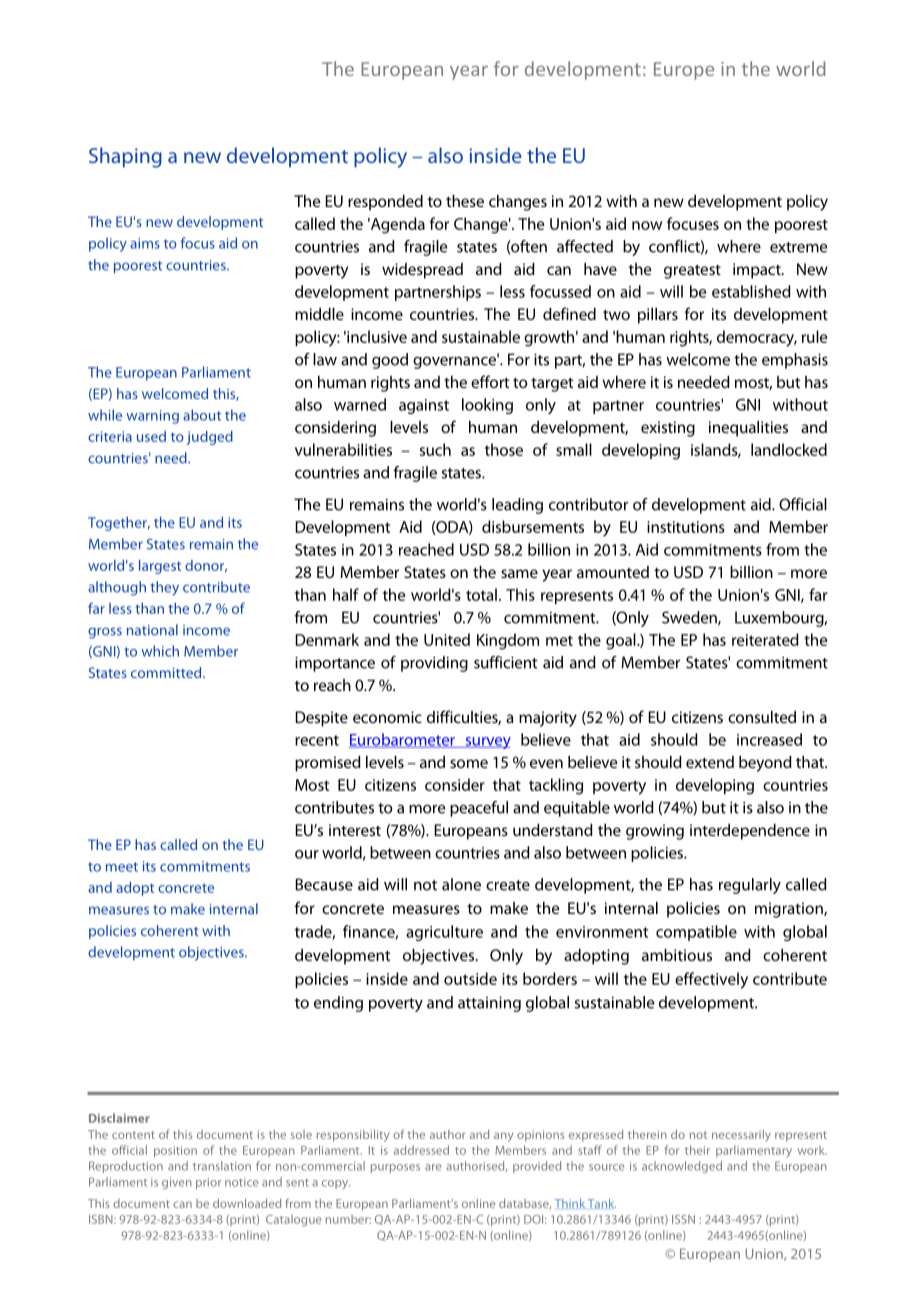  Describe the element at coordinates (434, 664) in the document. I see `providing` at that location.
